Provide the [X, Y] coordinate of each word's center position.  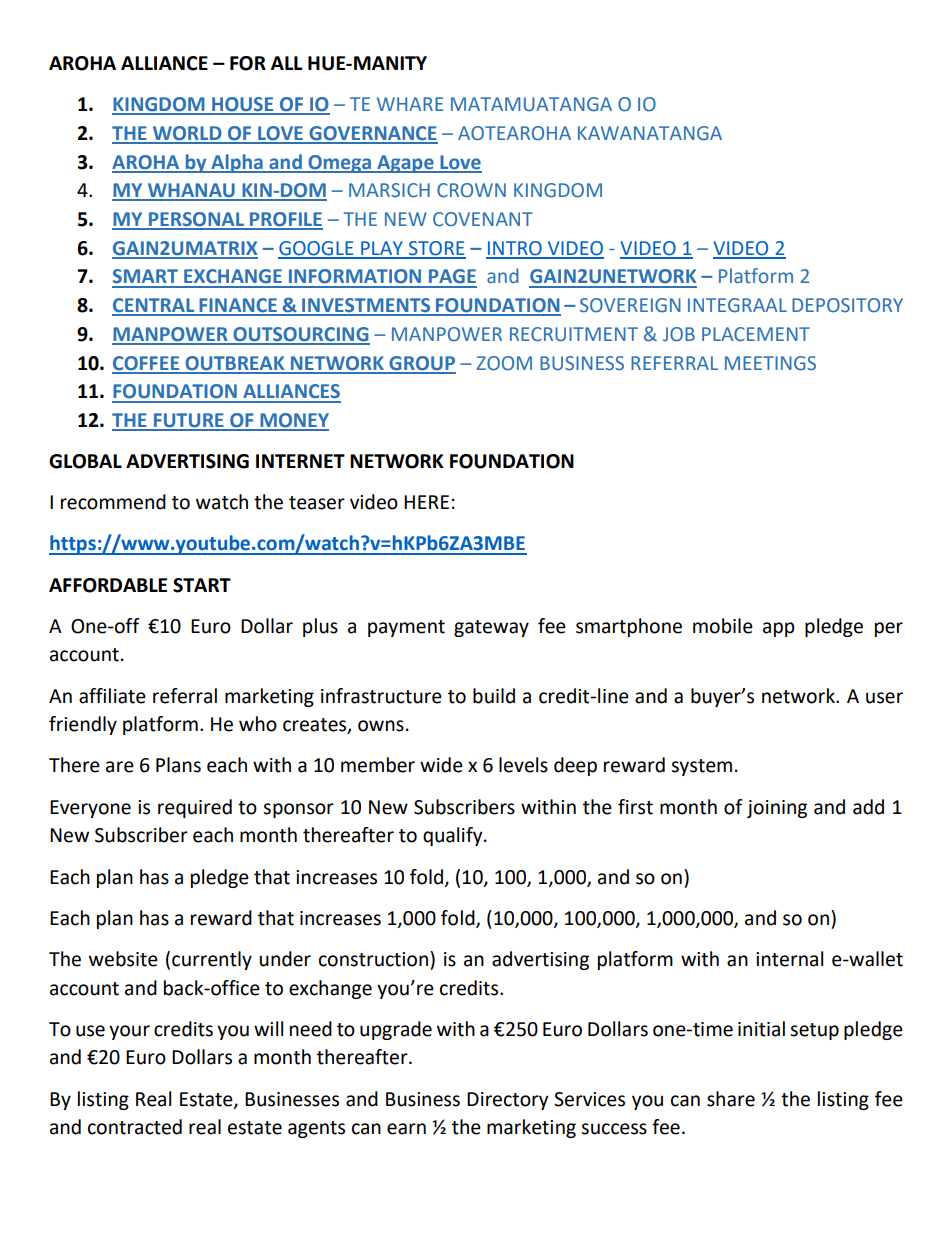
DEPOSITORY [847, 305]
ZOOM [504, 363]
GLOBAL [85, 461]
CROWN [471, 190]
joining [777, 809]
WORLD [187, 134]
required [195, 808]
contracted [135, 1127]
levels [523, 765]
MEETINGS [770, 363]
